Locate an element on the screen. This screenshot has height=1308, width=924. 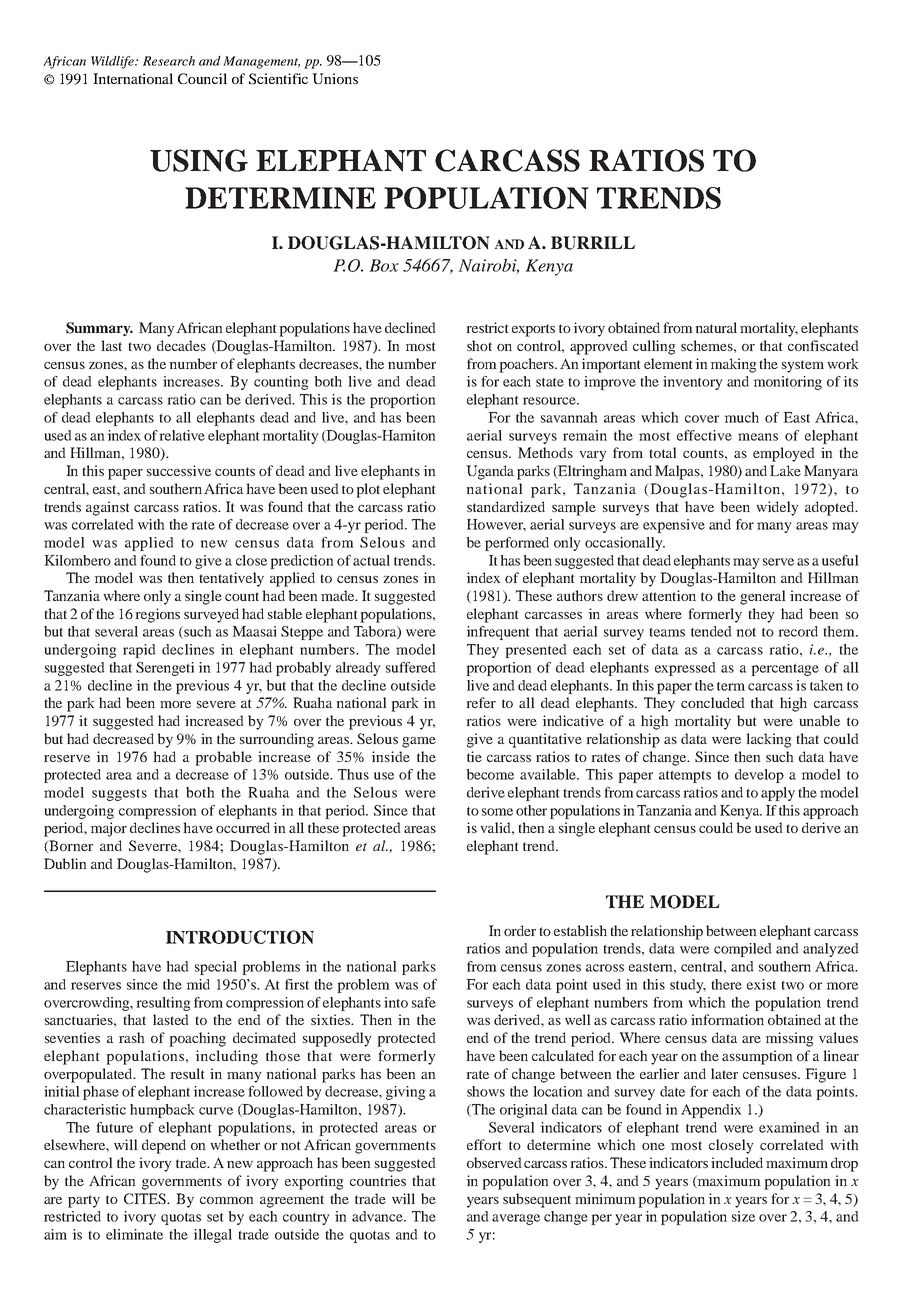
Research is located at coordinates (169, 61).
